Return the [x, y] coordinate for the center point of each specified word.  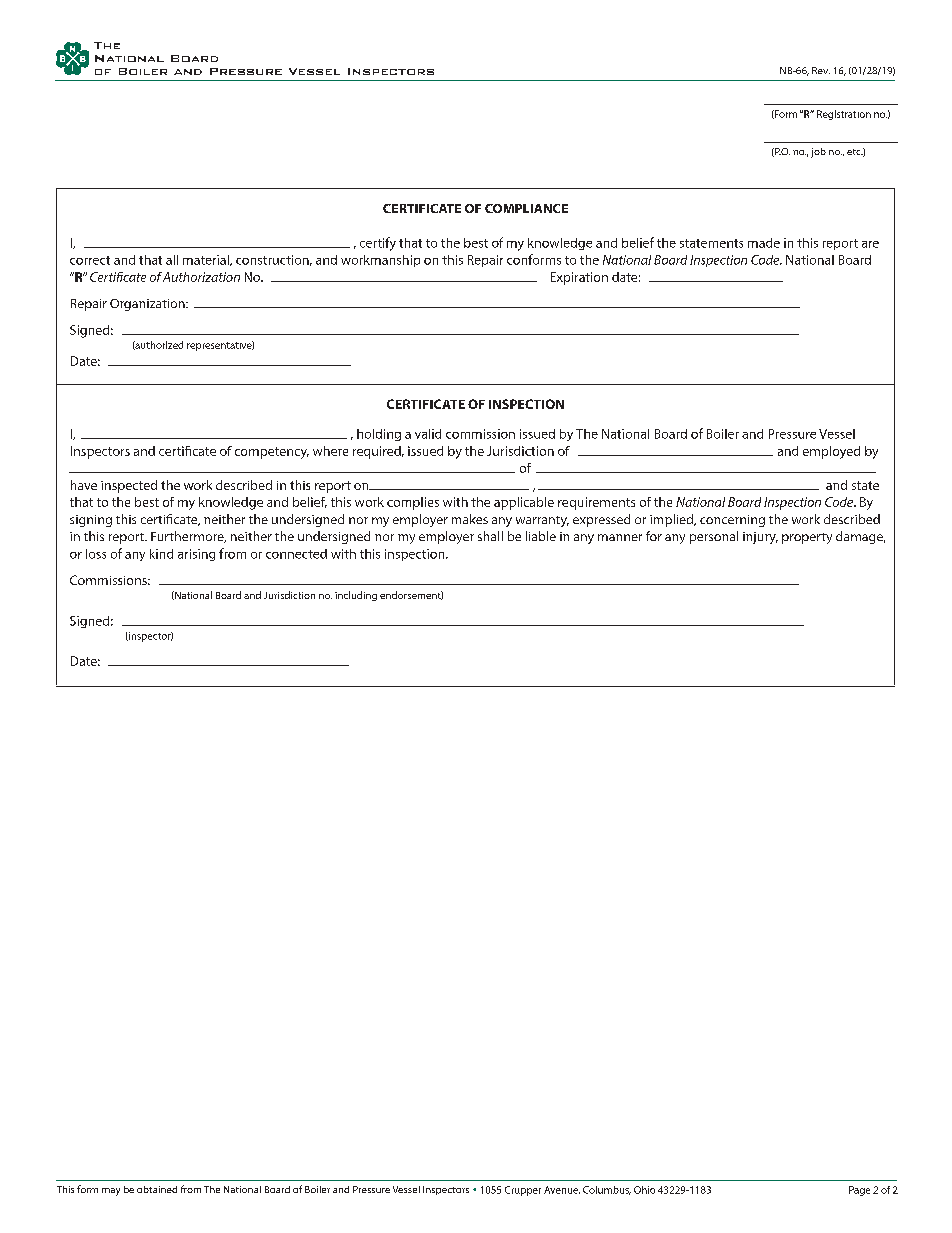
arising [196, 555]
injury [760, 538]
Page [859, 1191]
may [111, 1192]
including [356, 596]
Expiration [579, 278]
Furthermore [188, 537]
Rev [821, 70]
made [764, 243]
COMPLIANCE [526, 208]
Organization [148, 305]
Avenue [562, 1190]
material [207, 260]
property [807, 538]
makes [470, 519]
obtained [157, 1189]
